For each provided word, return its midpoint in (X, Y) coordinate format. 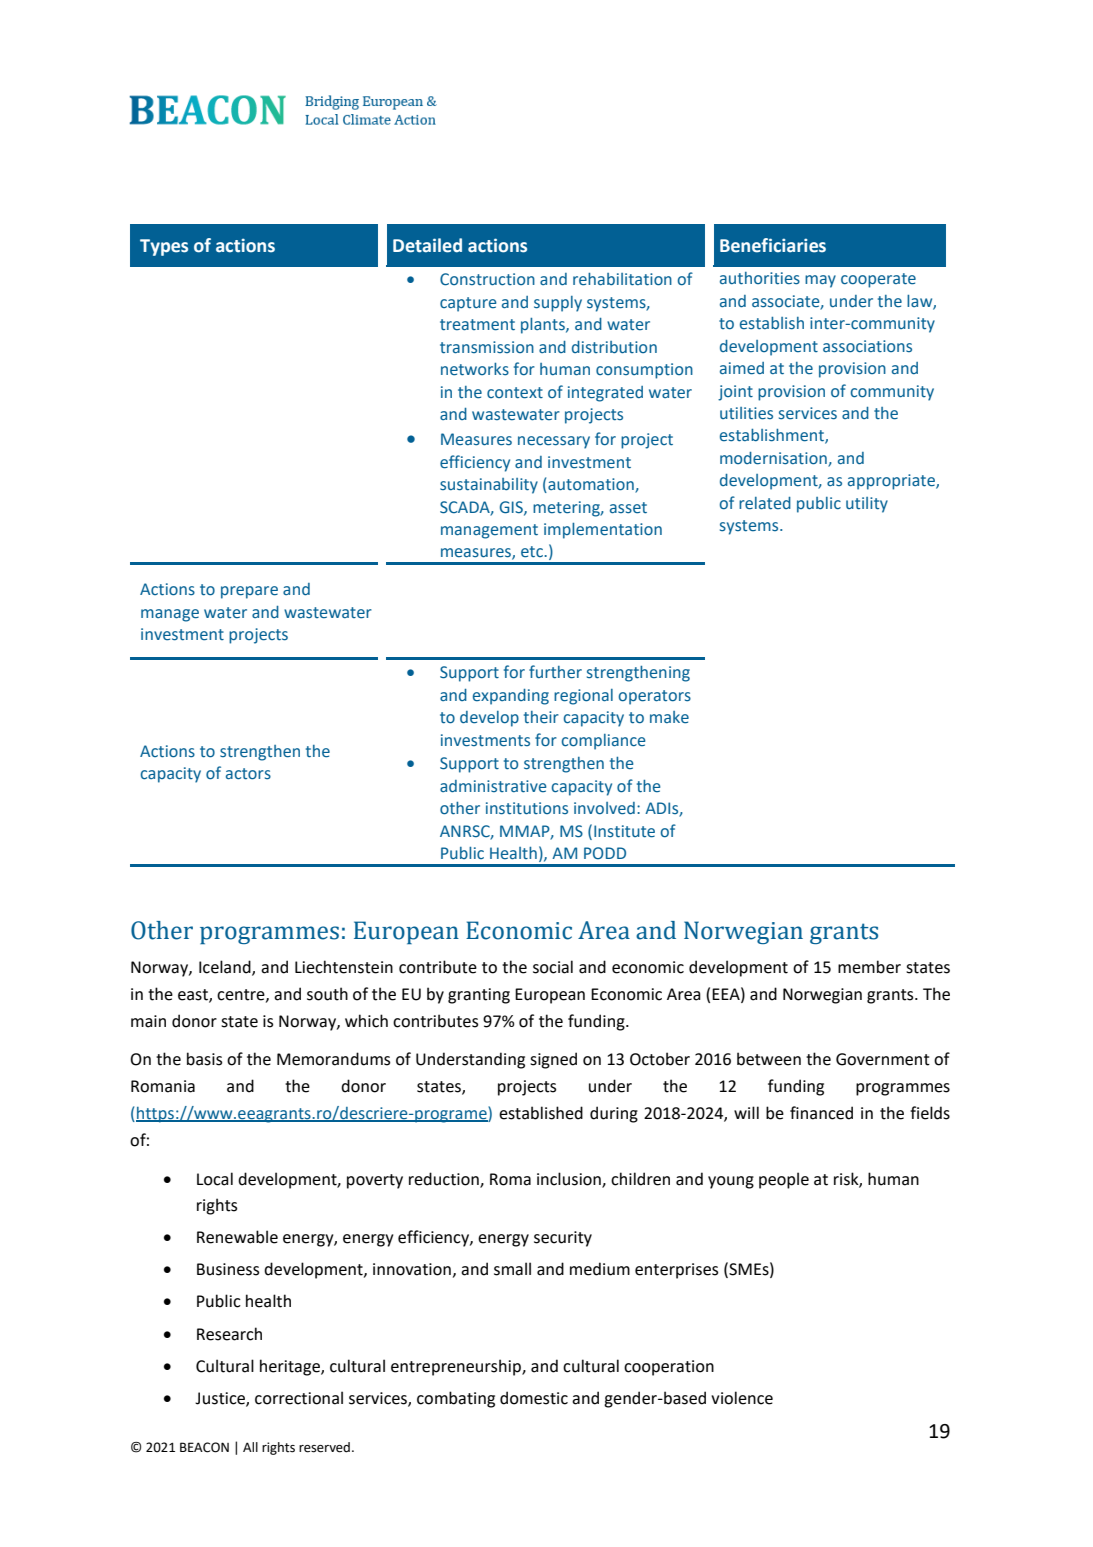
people (784, 1180)
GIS (512, 508)
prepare (249, 592)
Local (215, 1179)
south (327, 994)
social (553, 967)
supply (558, 304)
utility (867, 505)
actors (248, 774)
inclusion (570, 1179)
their (541, 717)
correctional (299, 1398)
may (820, 281)
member (869, 967)
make (669, 717)
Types (164, 247)
